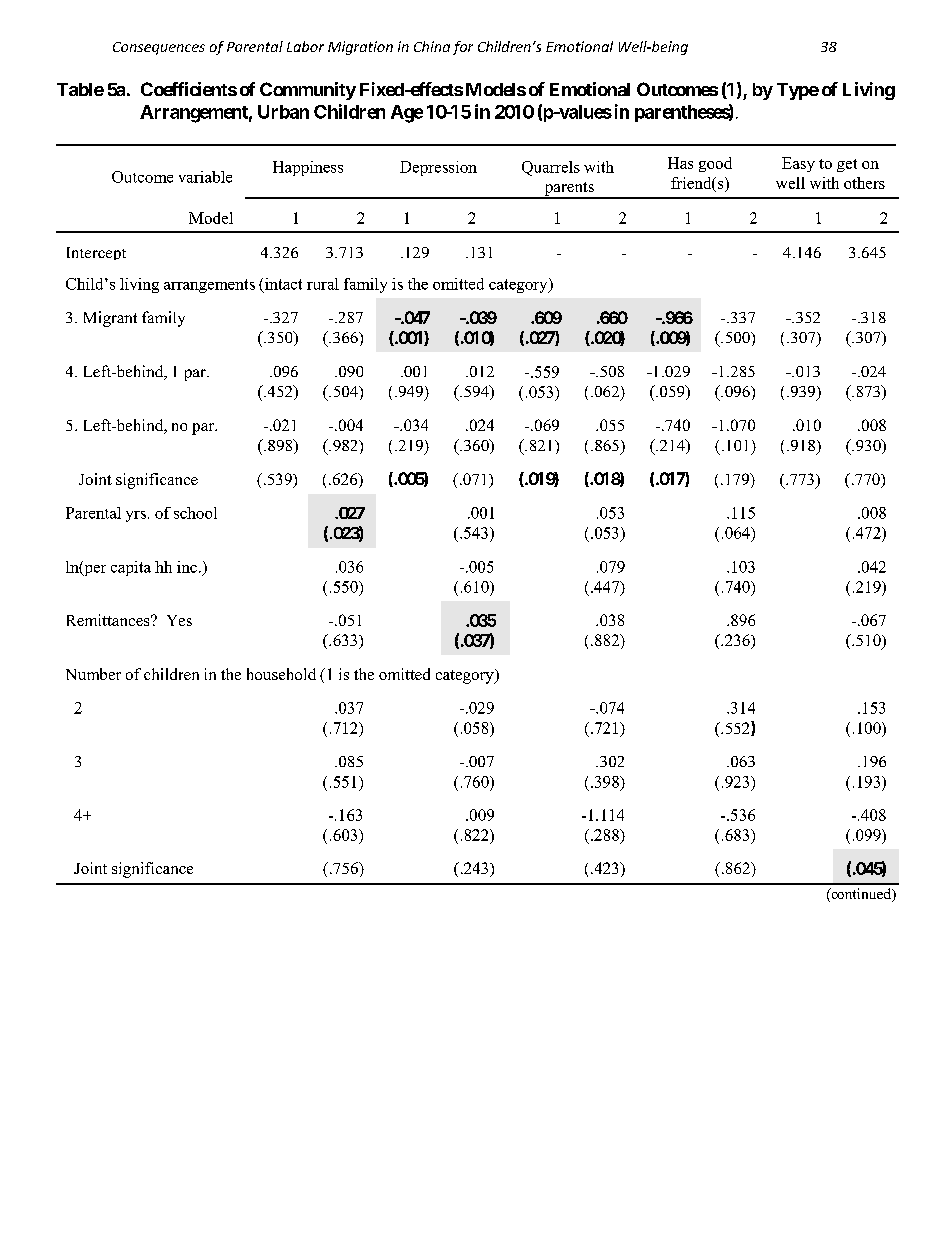  What do you see at coordinates (323, 284) in the image?
I see `rural` at bounding box center [323, 284].
